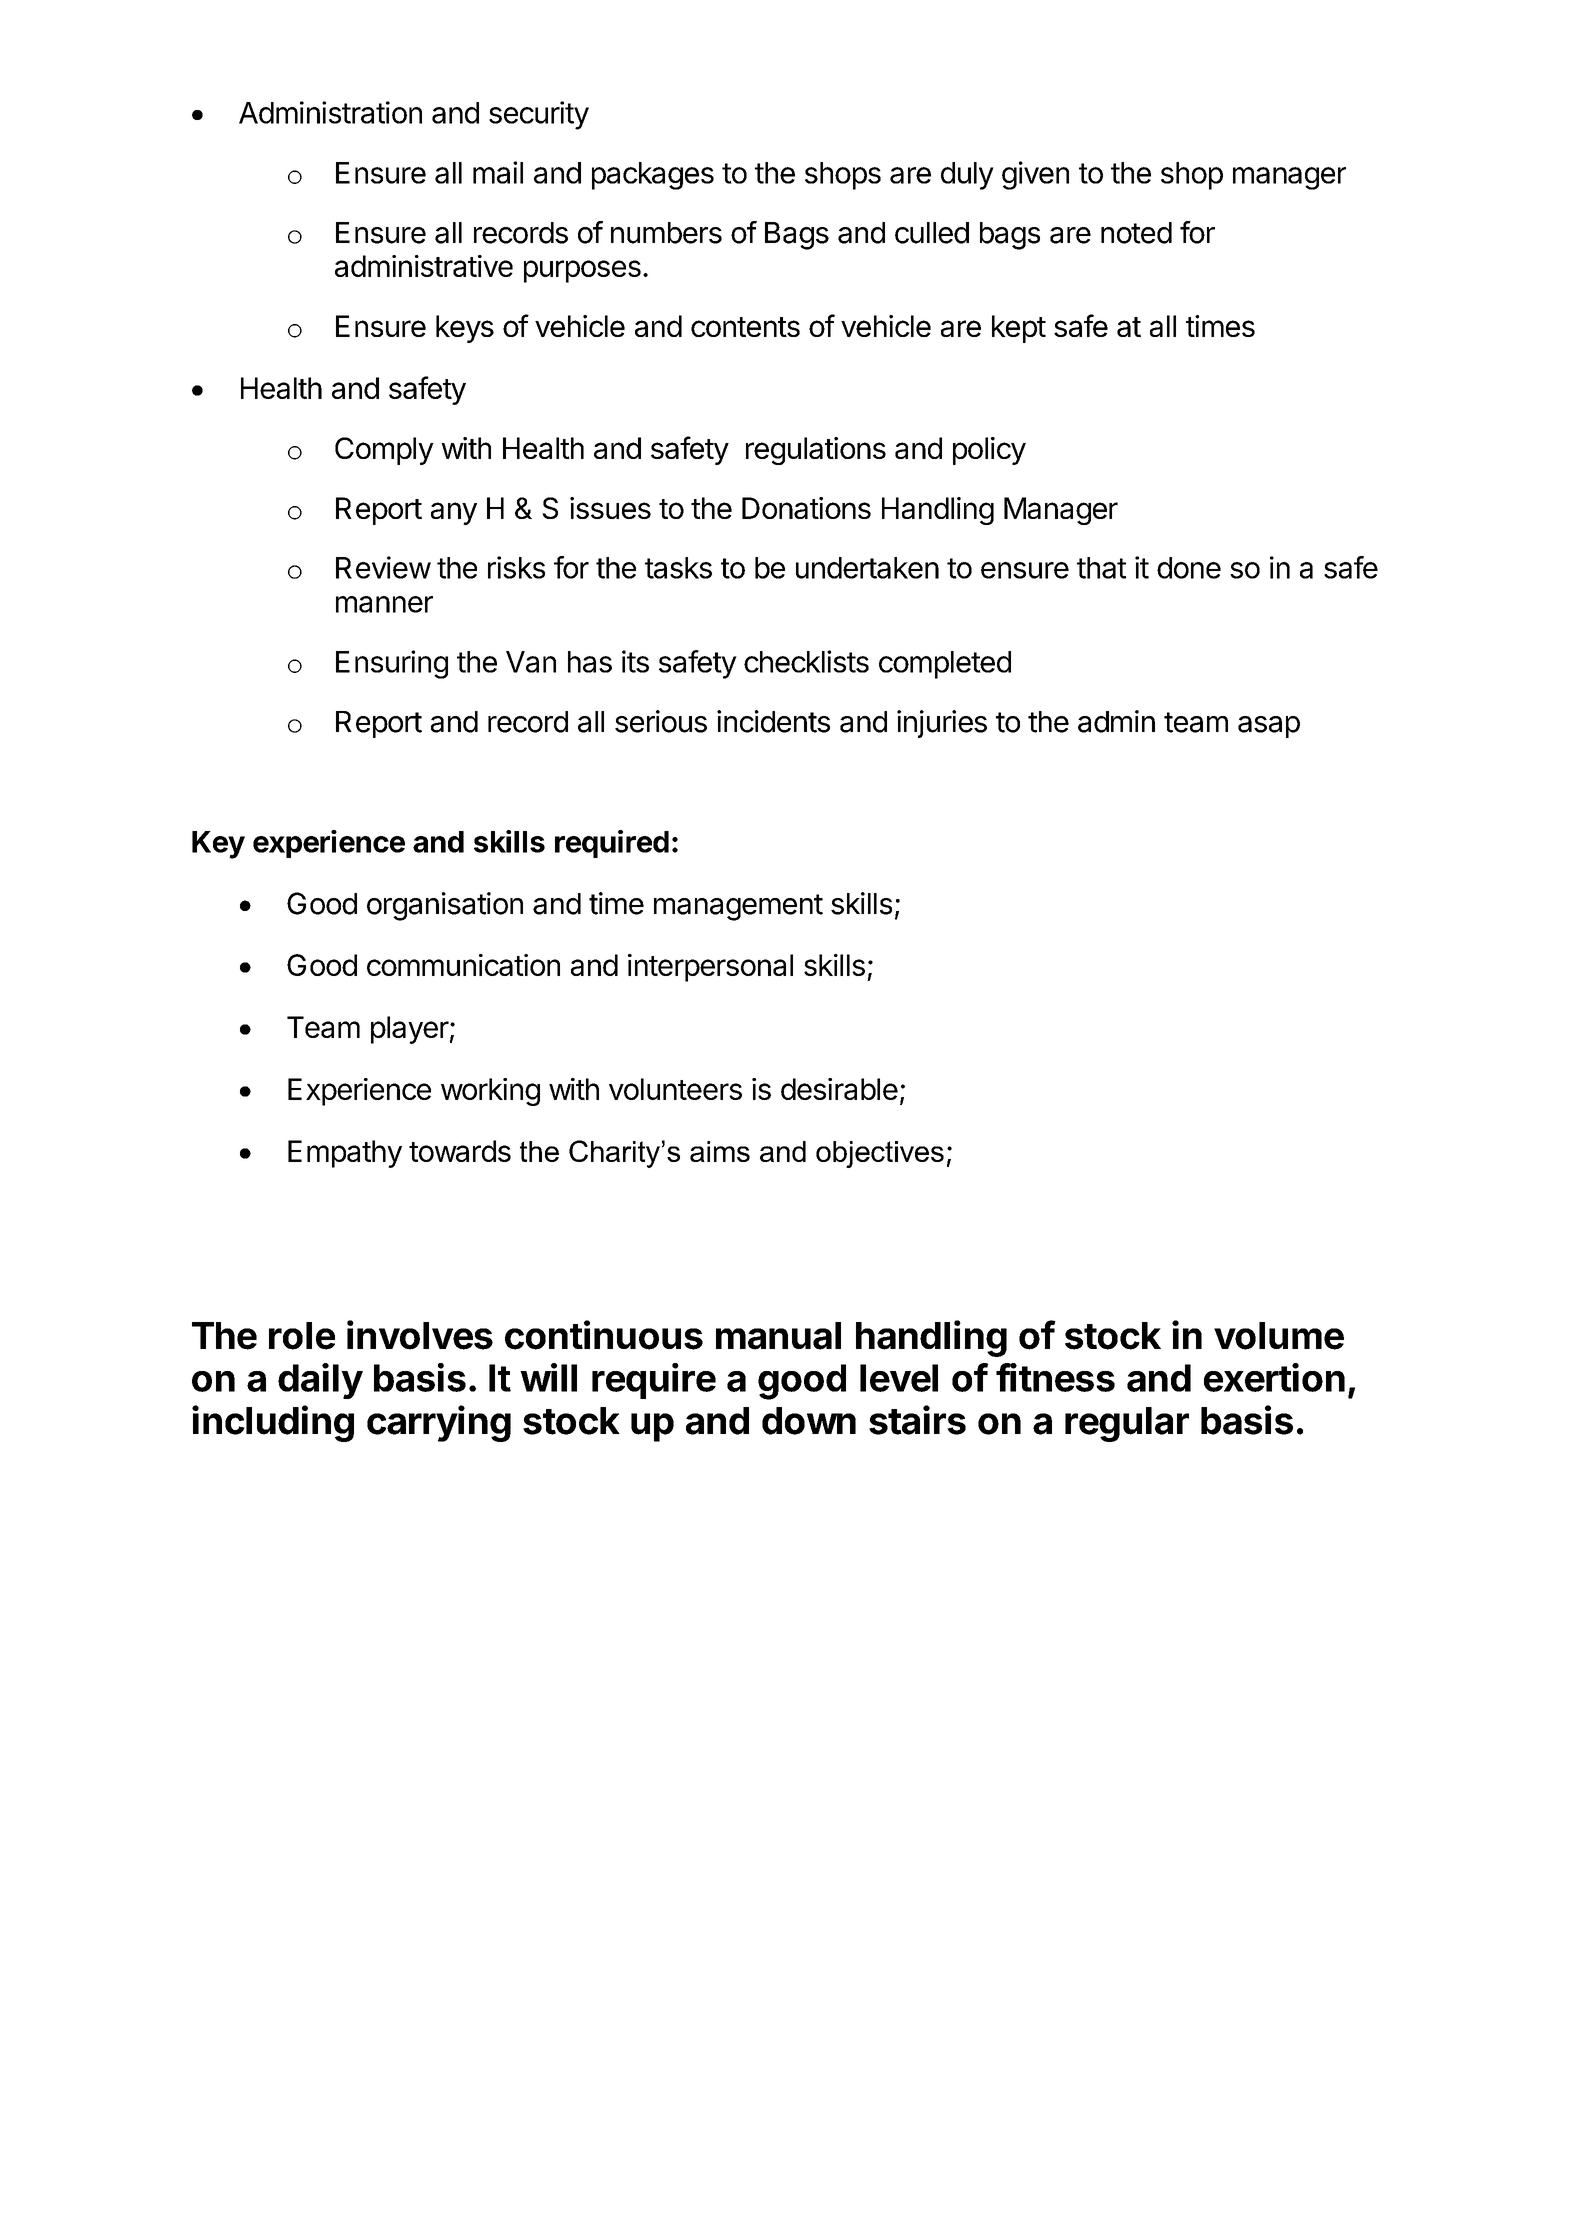 The image size is (1576, 2229). What do you see at coordinates (498, 172) in the page?
I see `mail` at bounding box center [498, 172].
